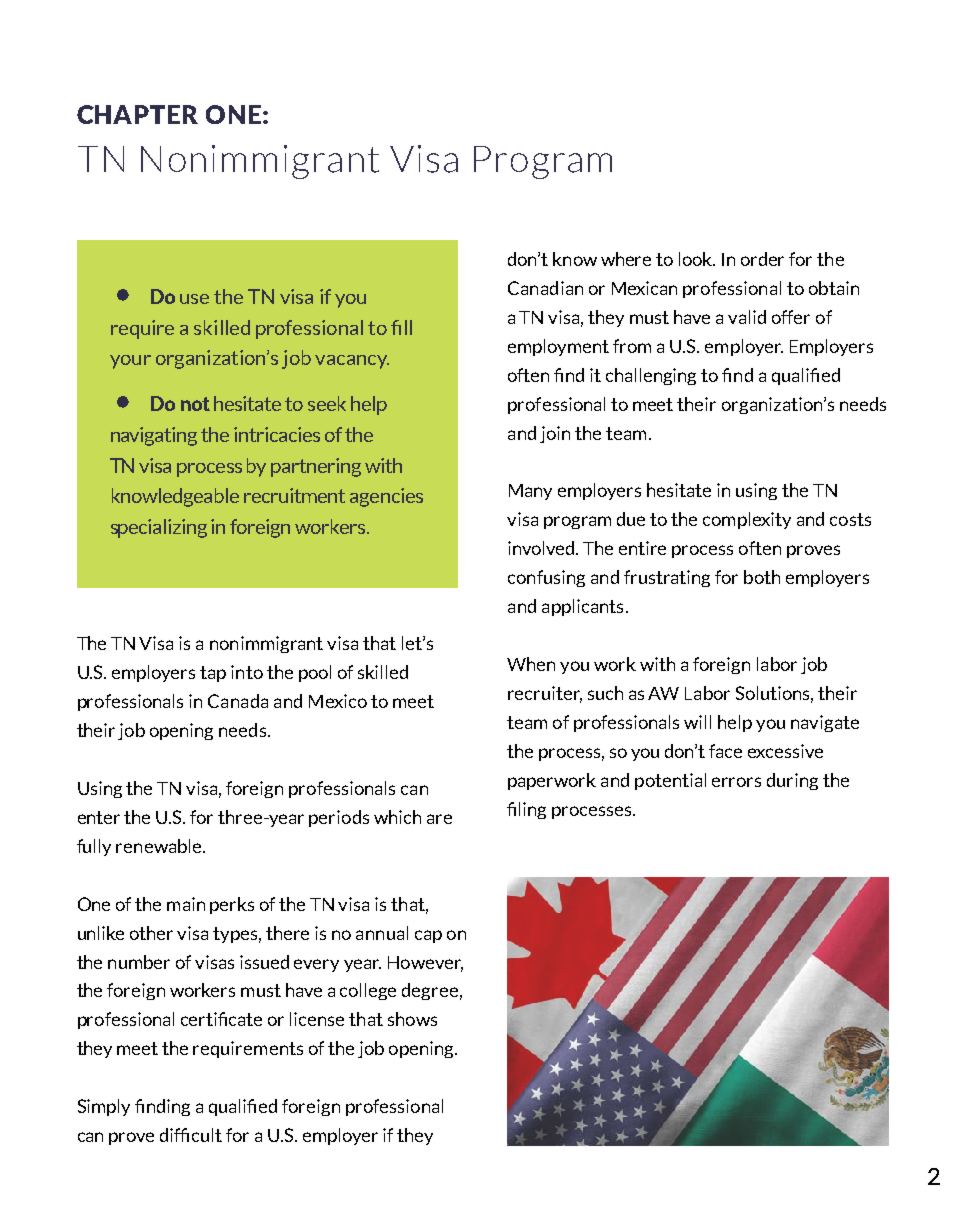 This page has height=1226, width=980. I want to click on Canadian, so click(545, 288).
